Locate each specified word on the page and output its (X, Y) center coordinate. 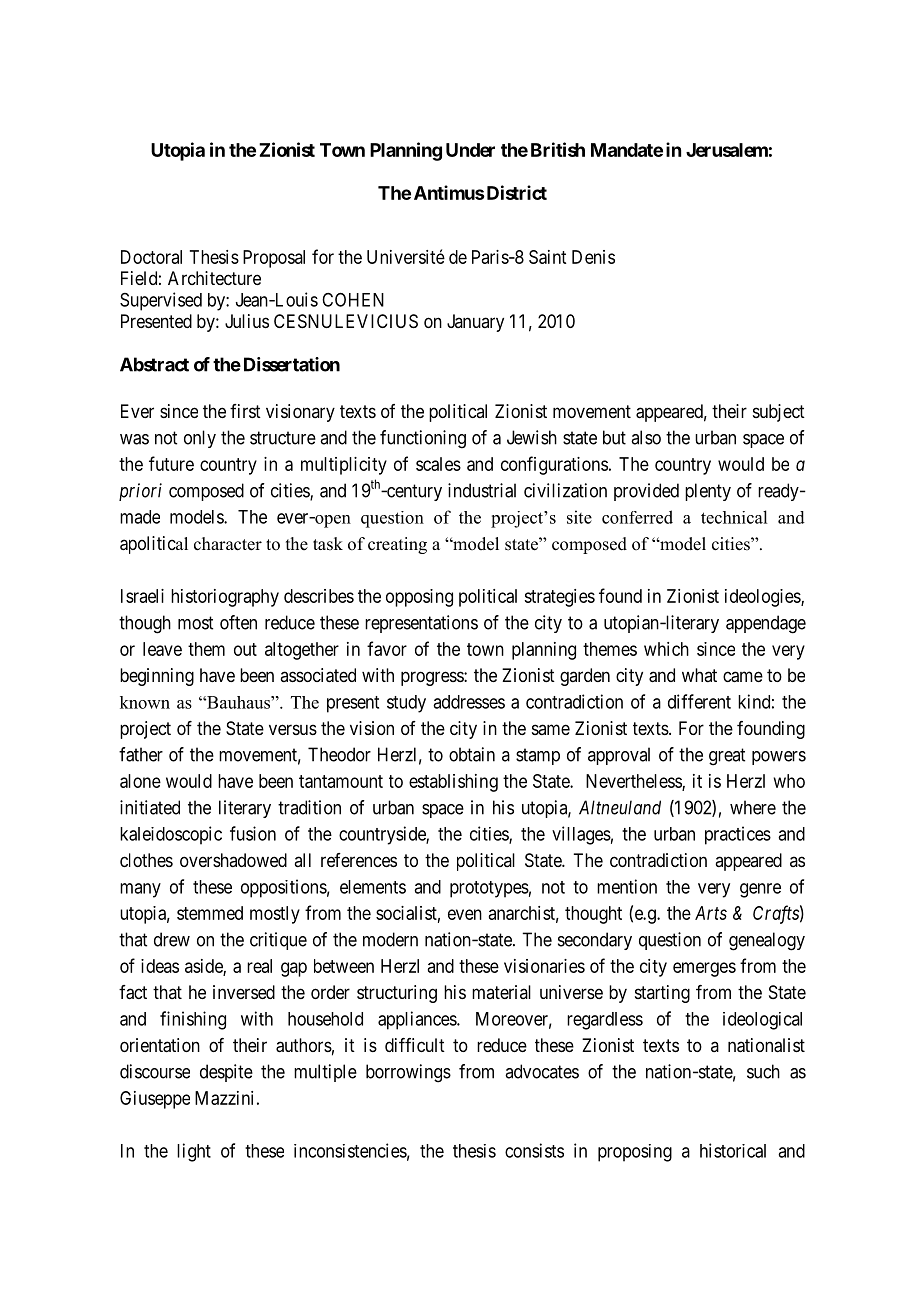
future (171, 463)
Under (470, 150)
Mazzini (224, 1098)
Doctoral (151, 257)
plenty (708, 492)
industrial (482, 490)
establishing (453, 783)
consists (534, 1150)
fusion (253, 833)
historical (733, 1150)
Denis (593, 257)
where (753, 807)
